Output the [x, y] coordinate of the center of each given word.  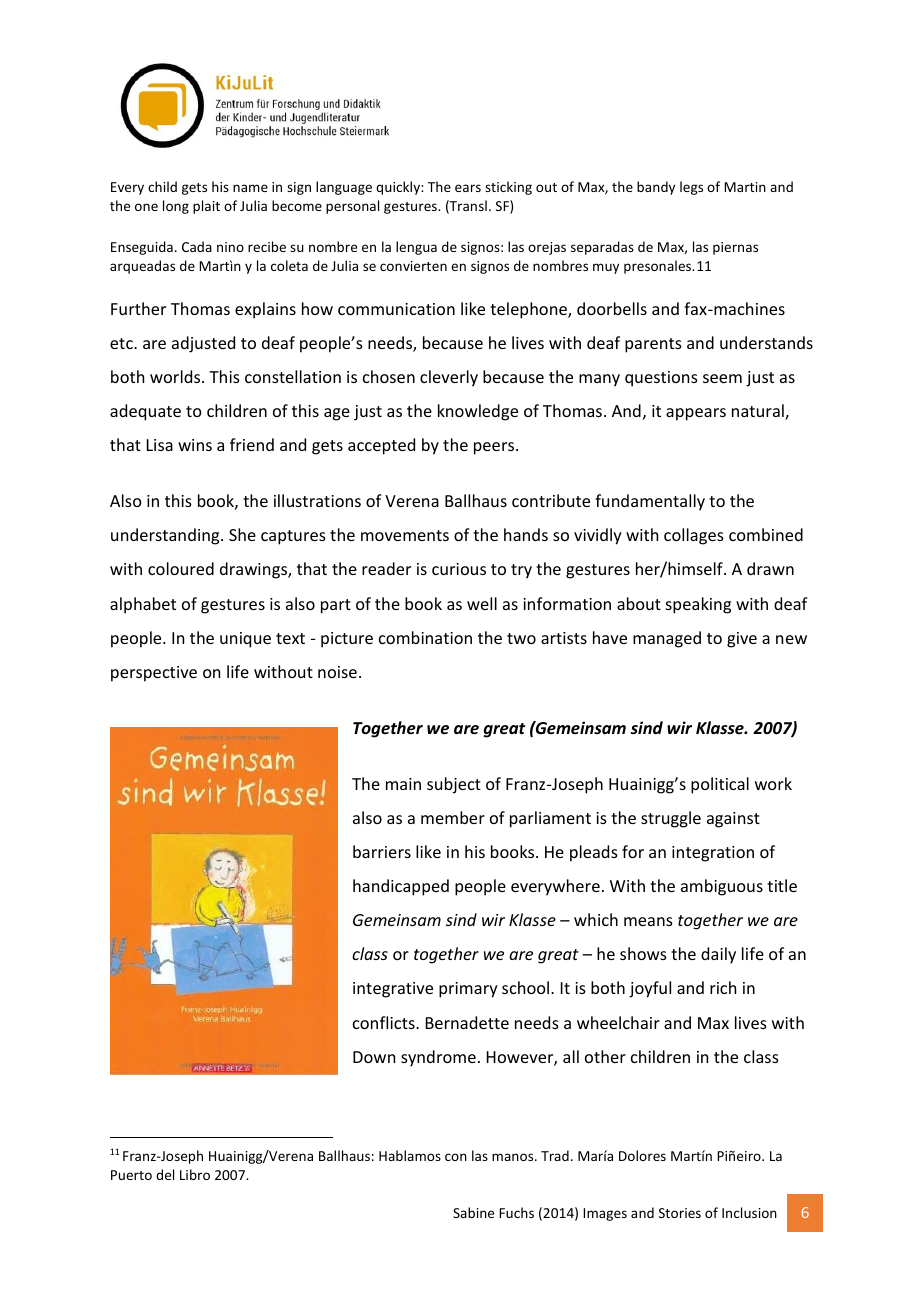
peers [495, 448]
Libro [195, 1174]
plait [206, 207]
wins [195, 445]
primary [468, 990]
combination [425, 637]
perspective [154, 674]
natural [759, 412]
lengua [416, 248]
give [742, 640]
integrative [393, 990]
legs [691, 188]
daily [718, 955]
